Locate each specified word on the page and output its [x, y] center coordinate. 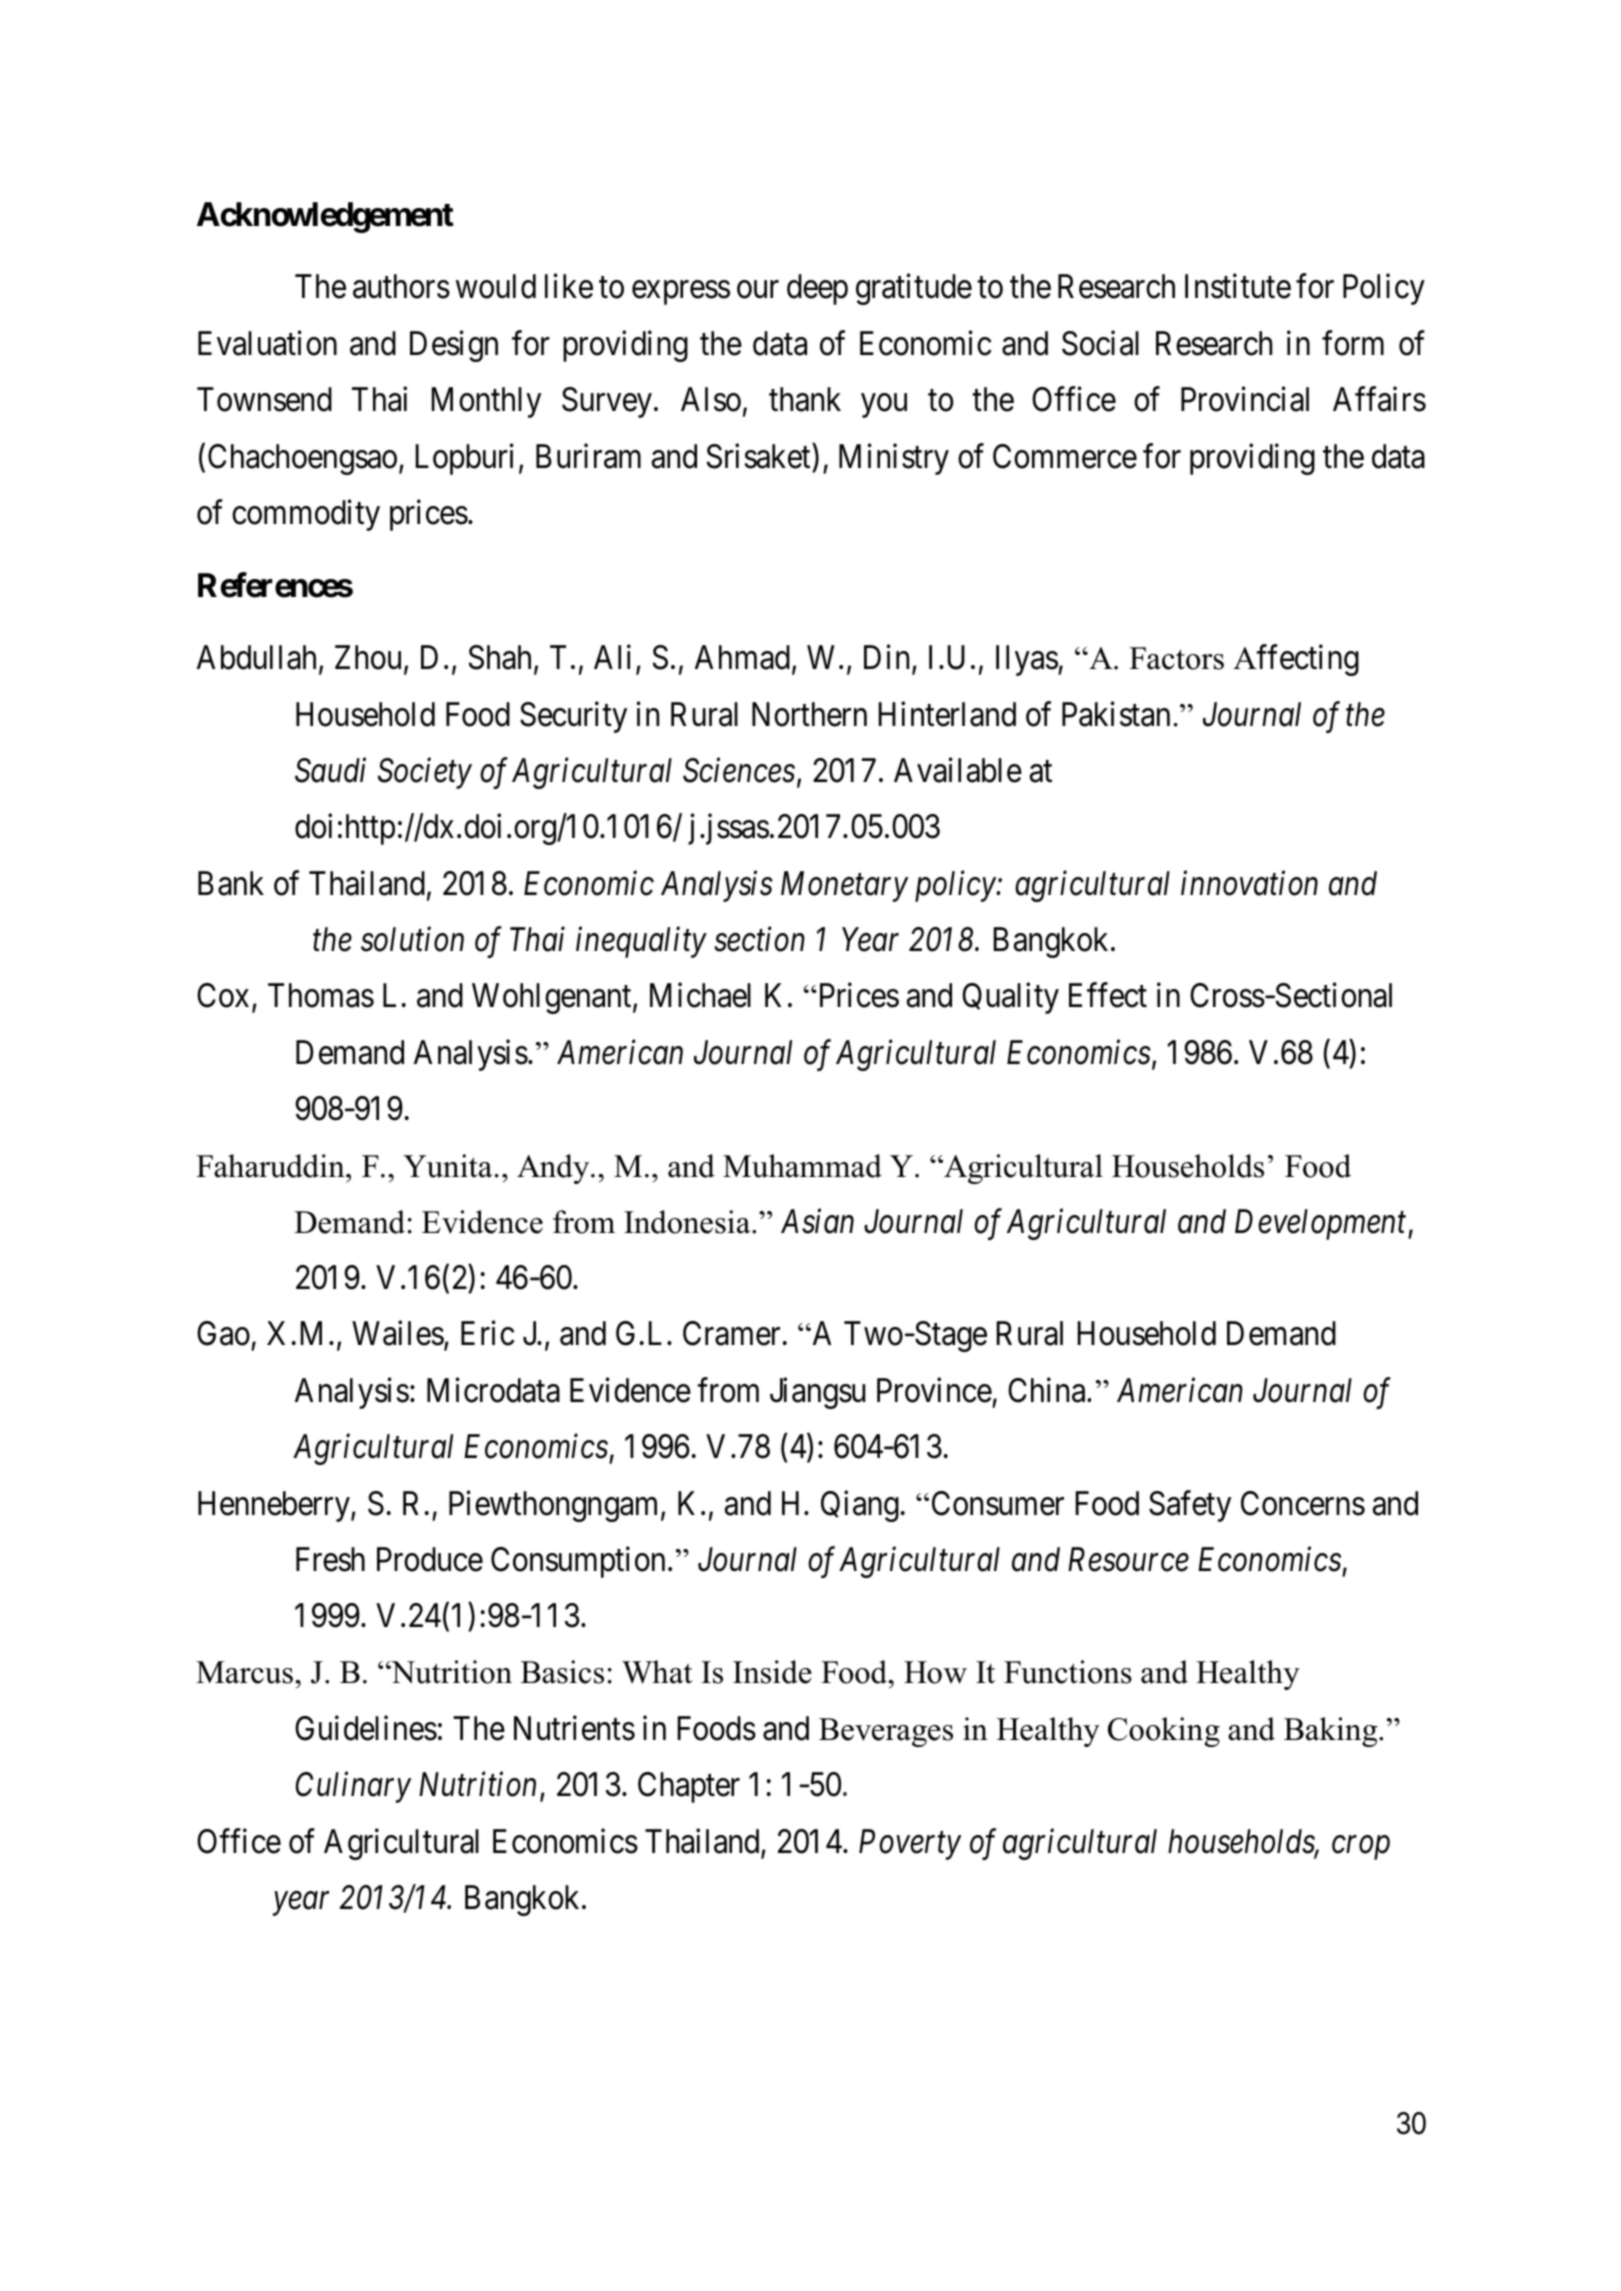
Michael [700, 995]
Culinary [353, 1787]
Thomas [321, 995]
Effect [1108, 995]
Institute [1238, 286]
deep [817, 289]
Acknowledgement [325, 217]
